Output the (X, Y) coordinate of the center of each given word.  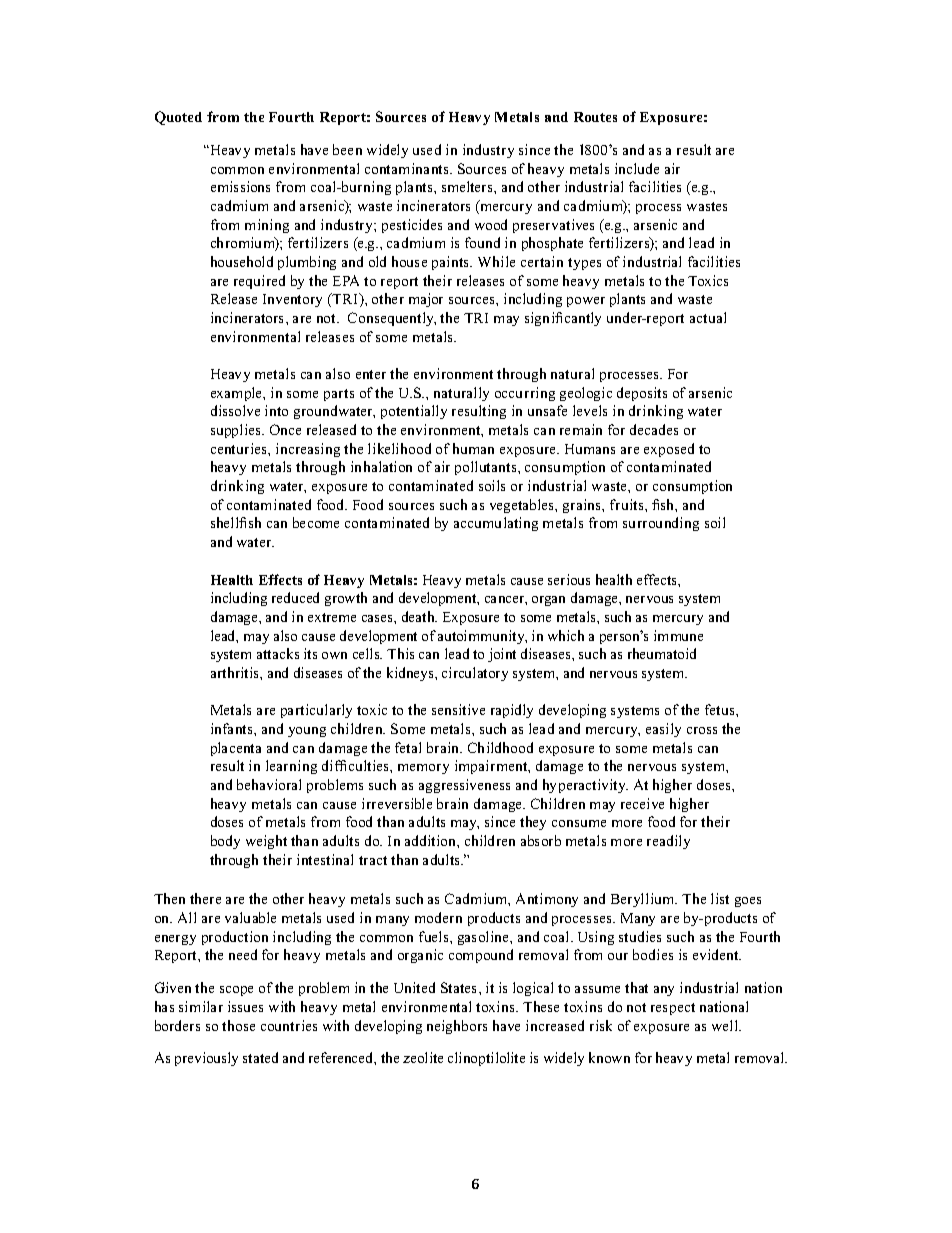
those (238, 1025)
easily (663, 730)
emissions (240, 186)
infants (233, 728)
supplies (237, 431)
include (637, 168)
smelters (468, 186)
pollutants (487, 468)
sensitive (458, 709)
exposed (669, 450)
